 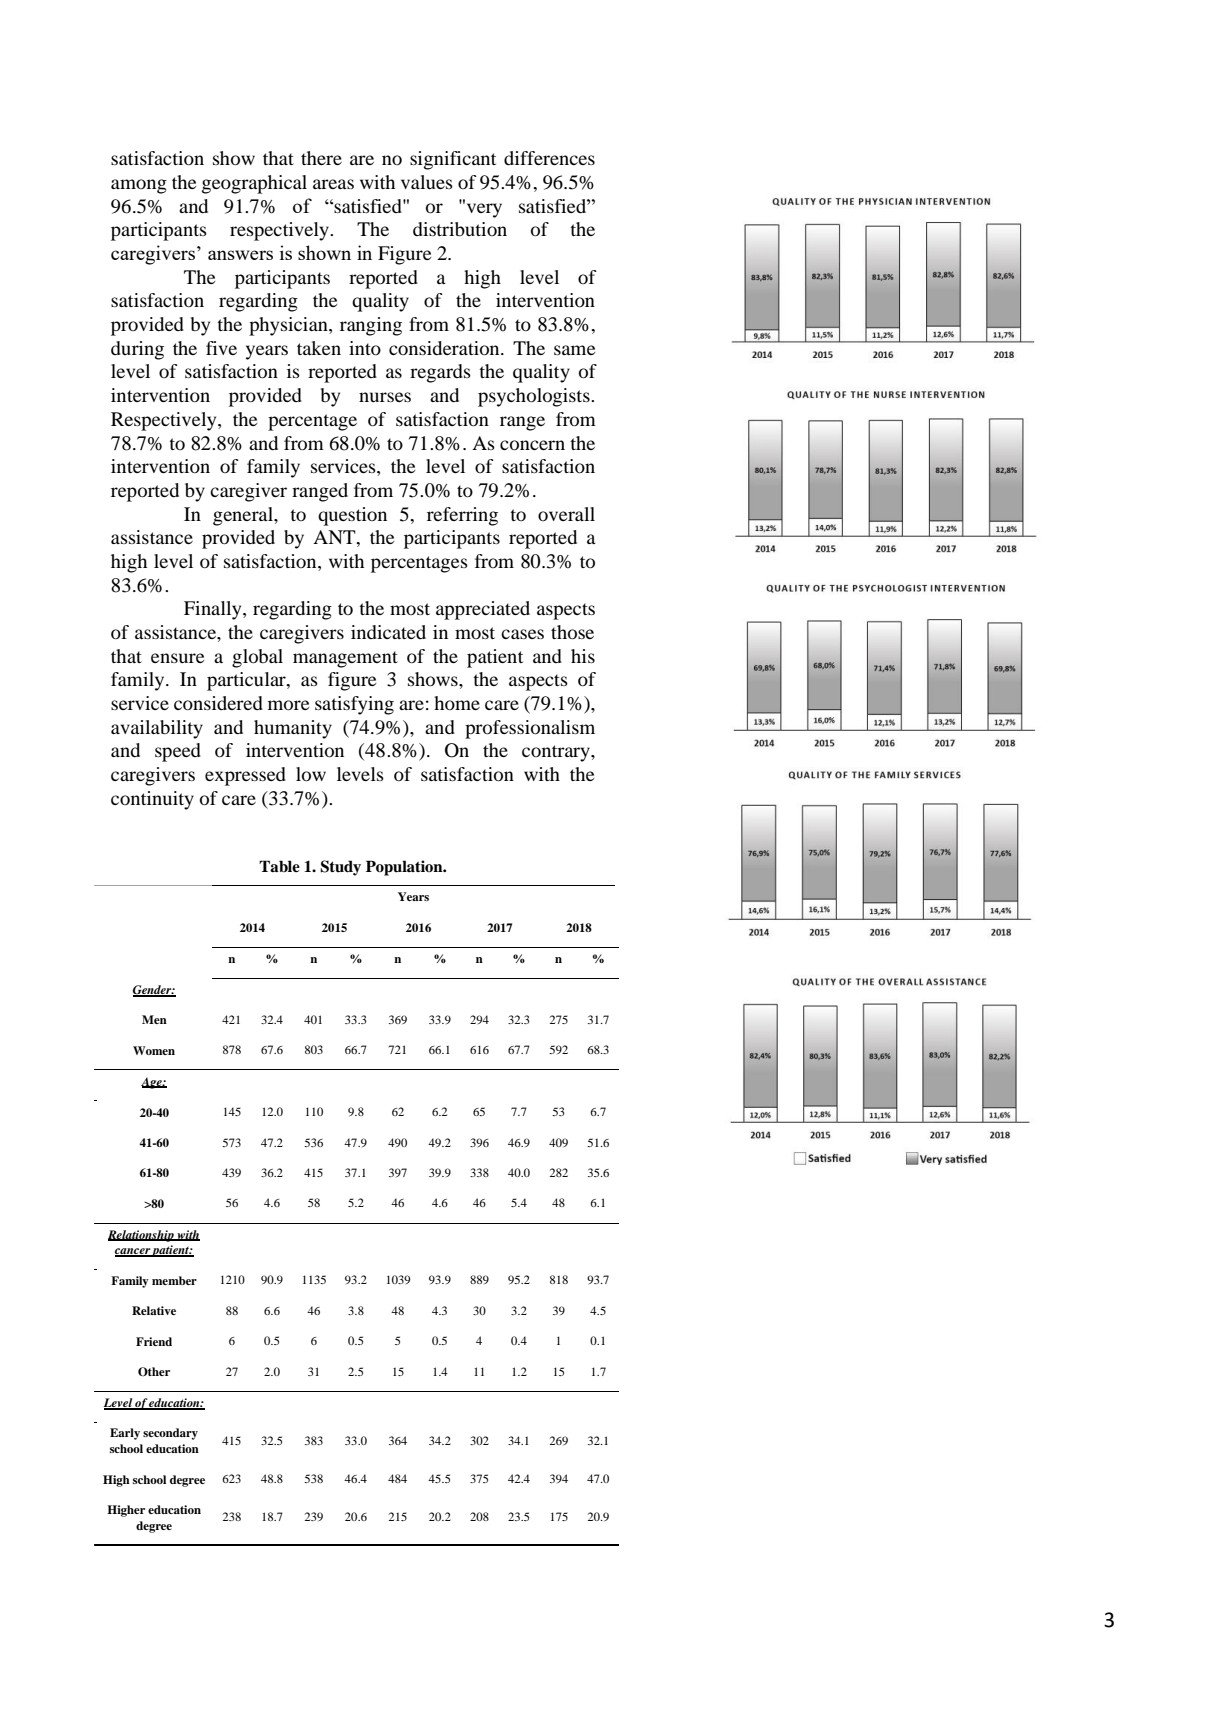 I want to click on cases, so click(x=522, y=634).
